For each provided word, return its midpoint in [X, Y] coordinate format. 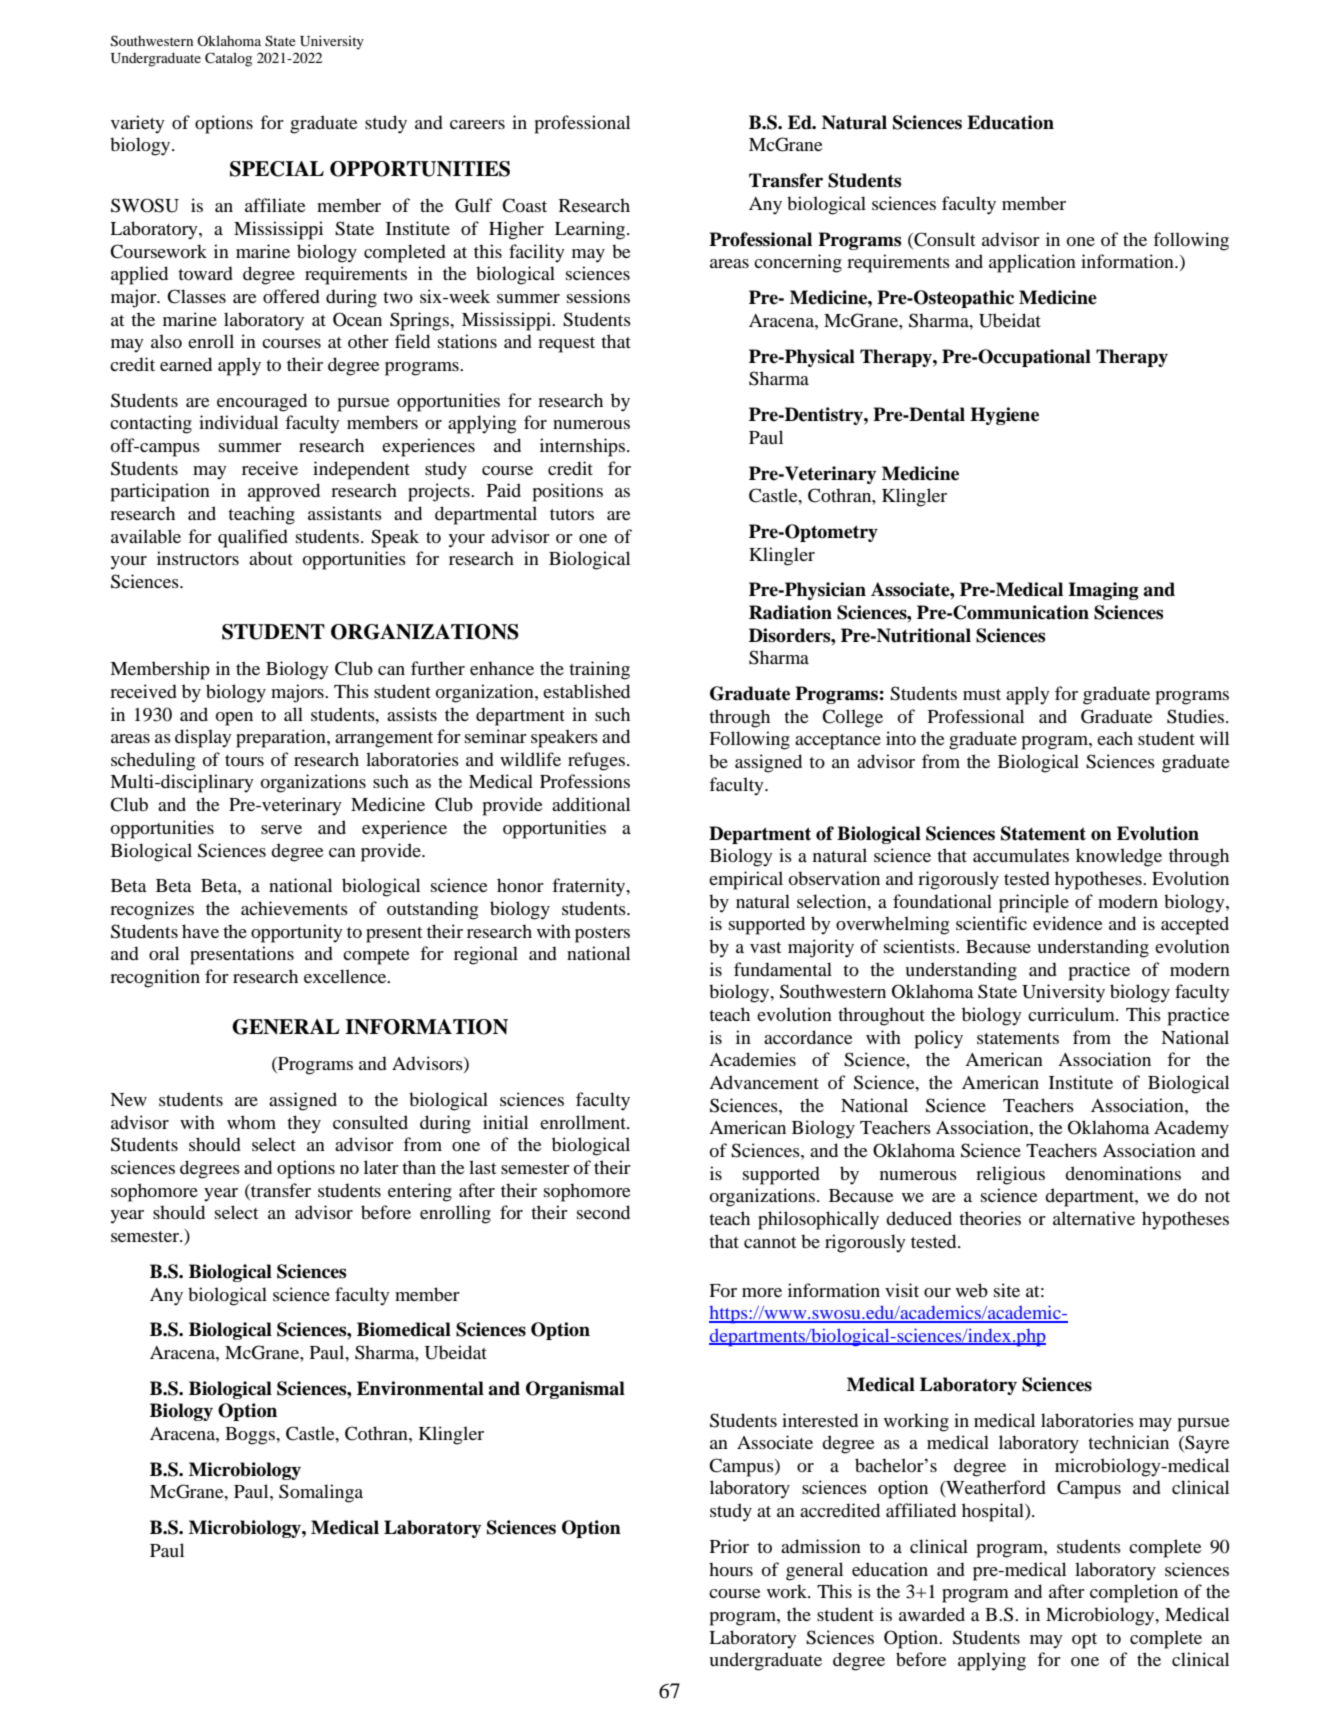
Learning [591, 230]
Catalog [228, 59]
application [1032, 263]
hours [731, 1569]
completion [1134, 1593]
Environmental [420, 1388]
